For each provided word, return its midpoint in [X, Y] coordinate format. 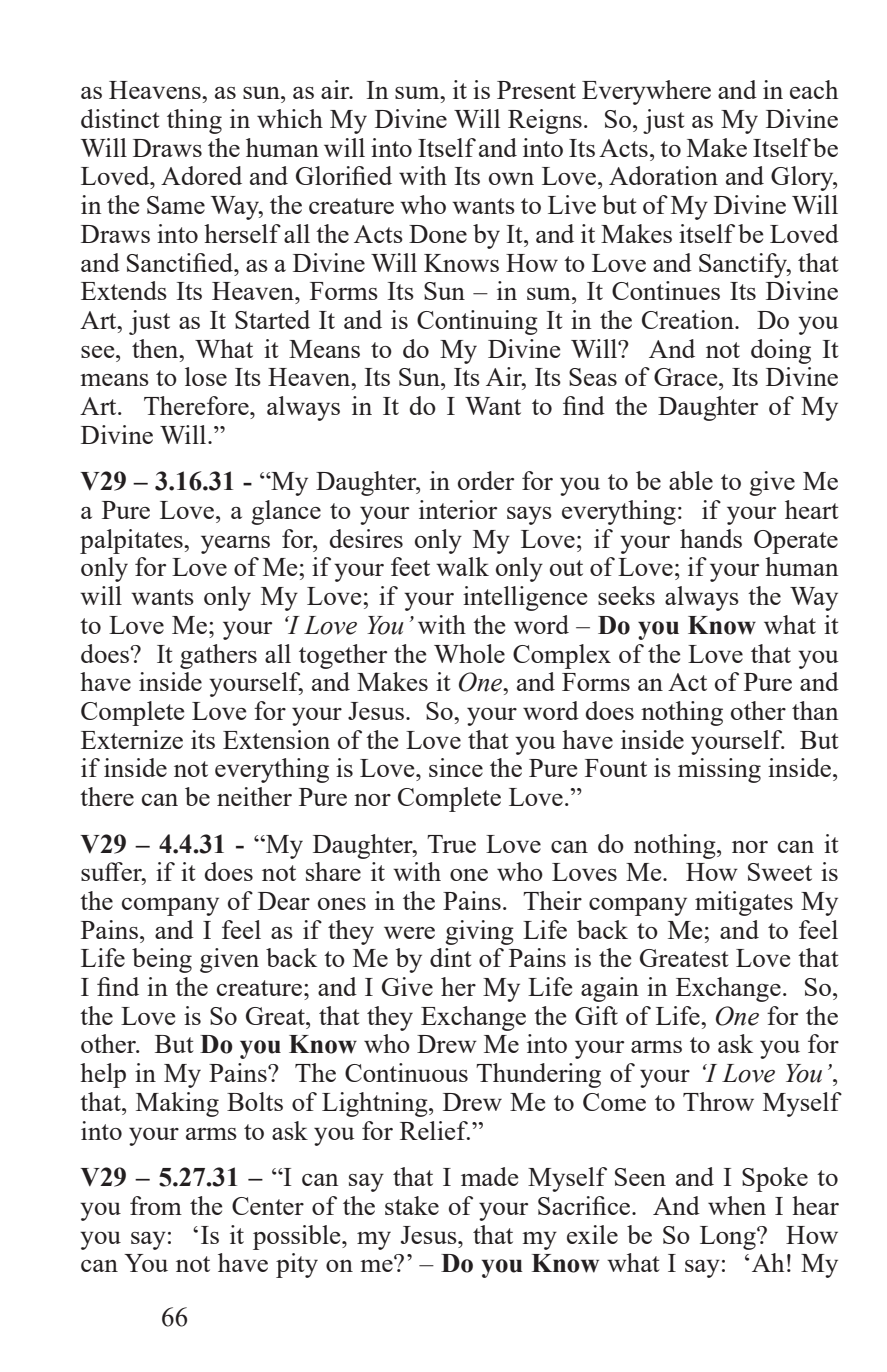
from [156, 1205]
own [511, 178]
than [815, 710]
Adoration [663, 175]
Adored [201, 175]
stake [412, 1205]
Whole [469, 653]
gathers [218, 656]
